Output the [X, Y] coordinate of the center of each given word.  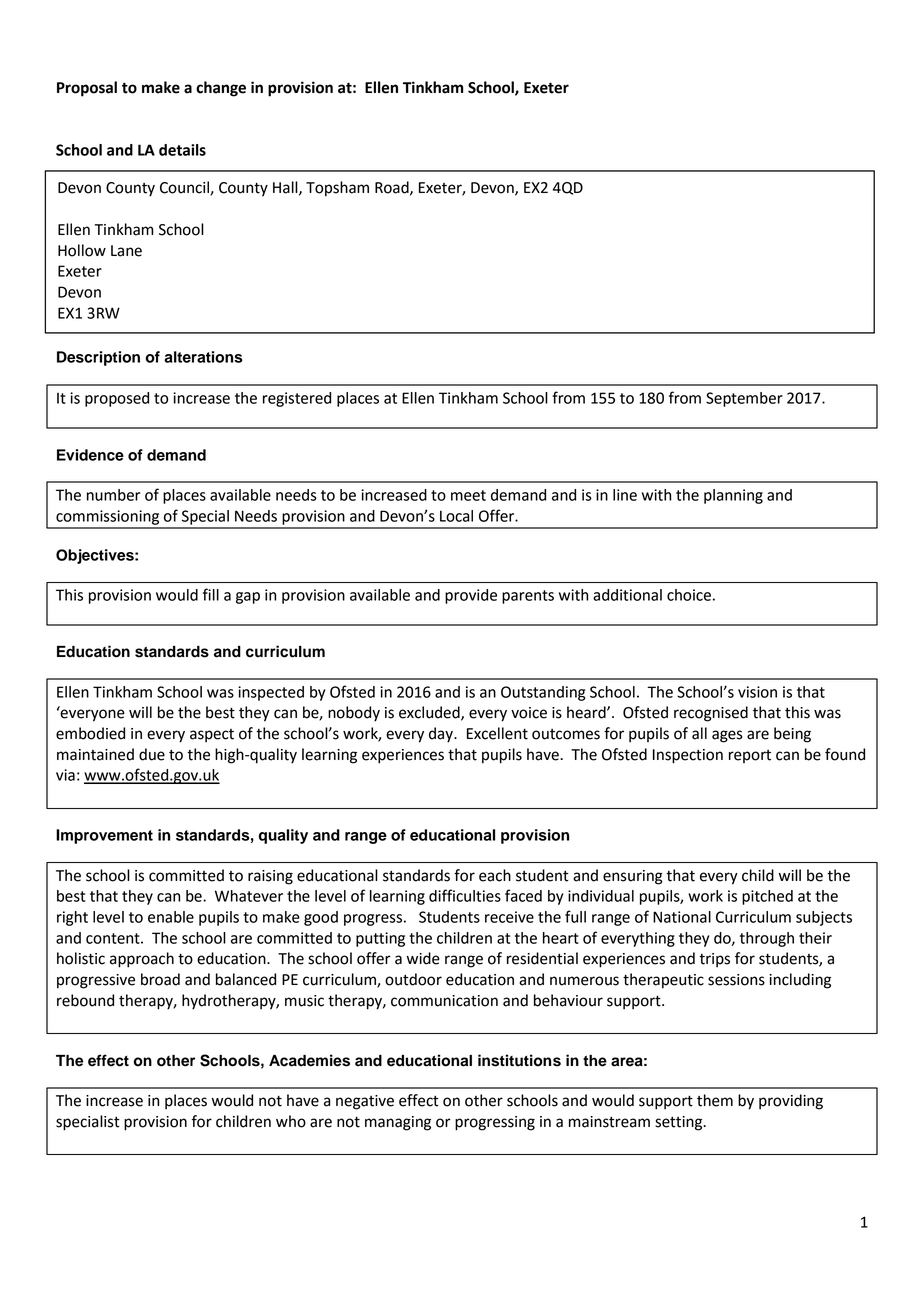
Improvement [104, 836]
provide [471, 596]
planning [733, 496]
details [182, 150]
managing [398, 1123]
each [495, 875]
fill [211, 594]
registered [297, 399]
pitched [767, 897]
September [744, 399]
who [291, 1121]
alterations [203, 357]
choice [689, 595]
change [221, 89]
